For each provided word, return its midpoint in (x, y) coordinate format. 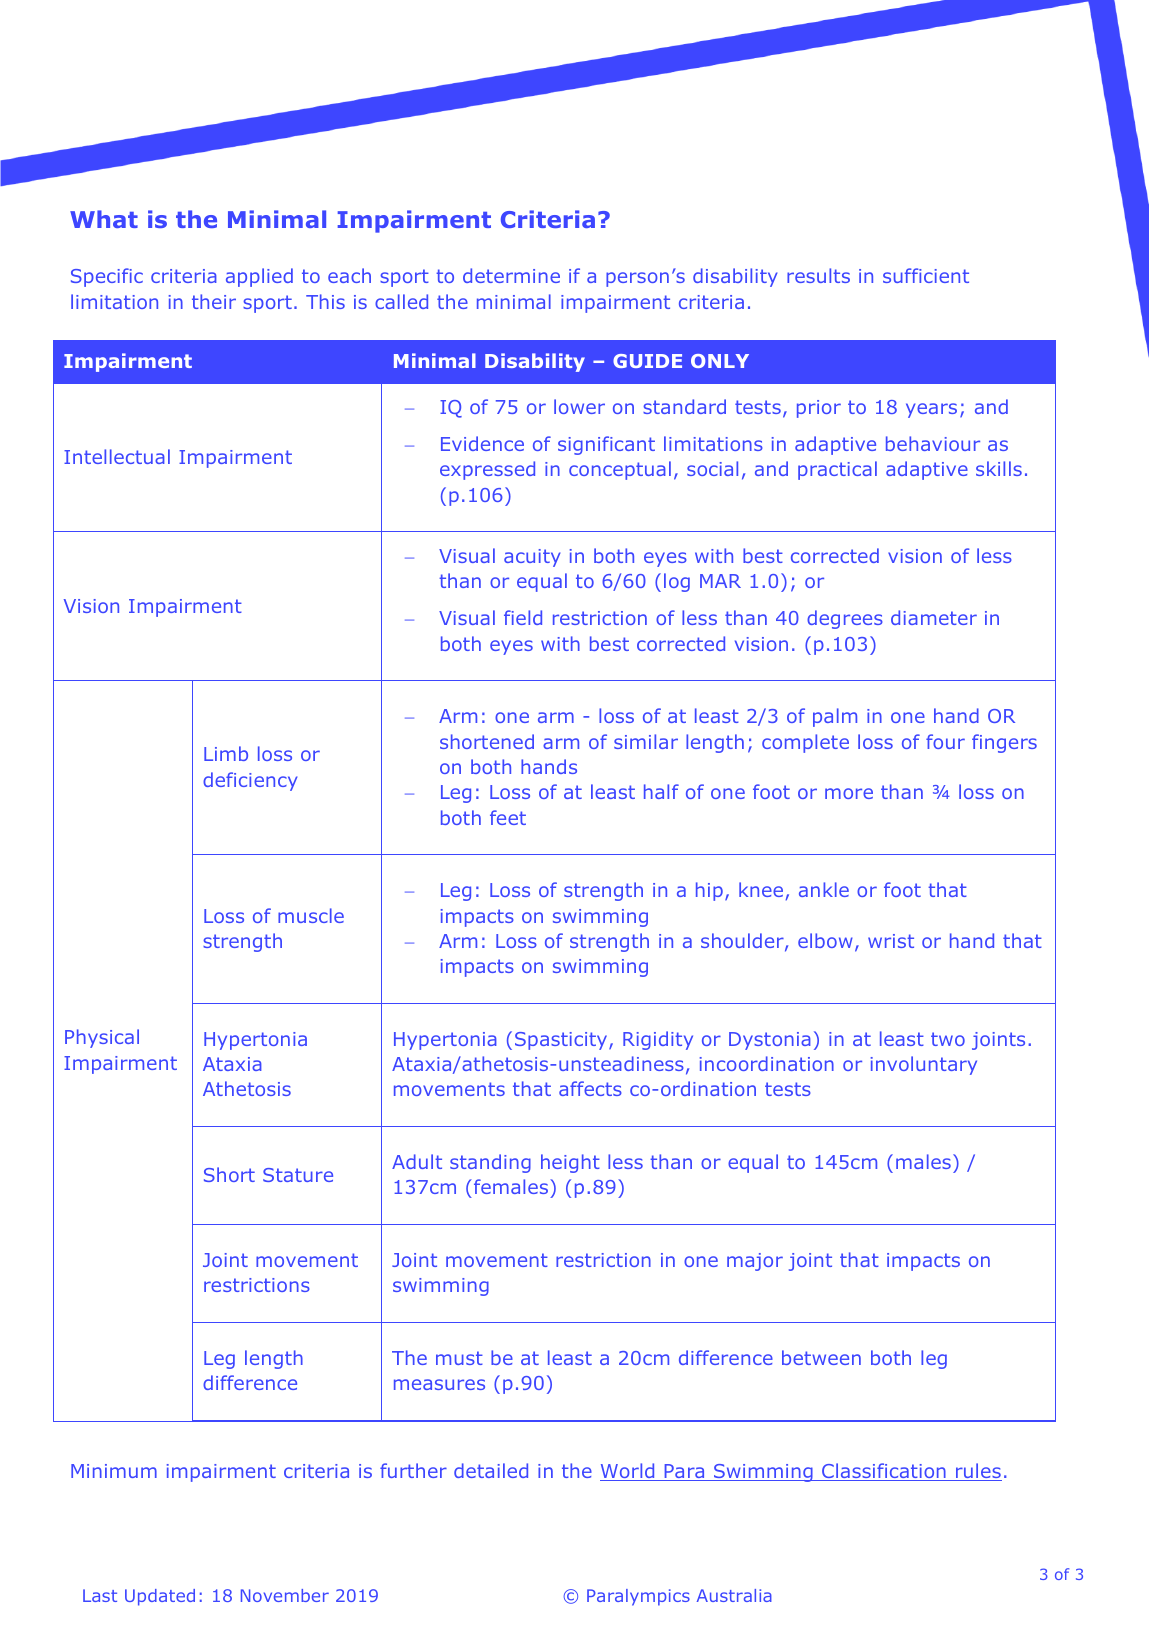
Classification (884, 1472)
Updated (160, 1597)
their (214, 301)
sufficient (926, 275)
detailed (491, 1470)
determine (511, 275)
